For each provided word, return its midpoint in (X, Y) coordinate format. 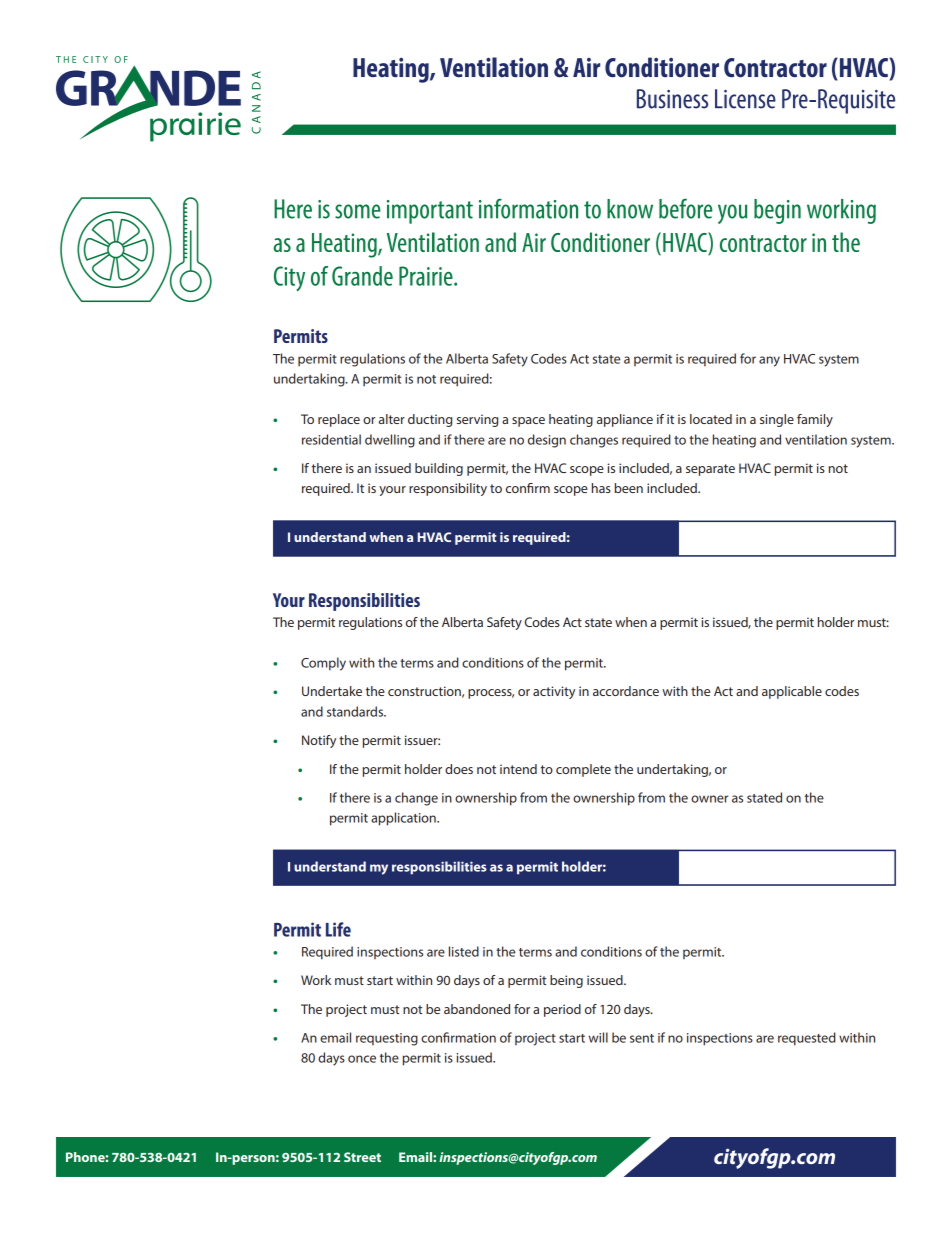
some (358, 211)
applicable (792, 692)
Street (362, 1157)
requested (807, 1039)
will (598, 1037)
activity (554, 692)
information (528, 208)
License (745, 99)
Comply (323, 664)
